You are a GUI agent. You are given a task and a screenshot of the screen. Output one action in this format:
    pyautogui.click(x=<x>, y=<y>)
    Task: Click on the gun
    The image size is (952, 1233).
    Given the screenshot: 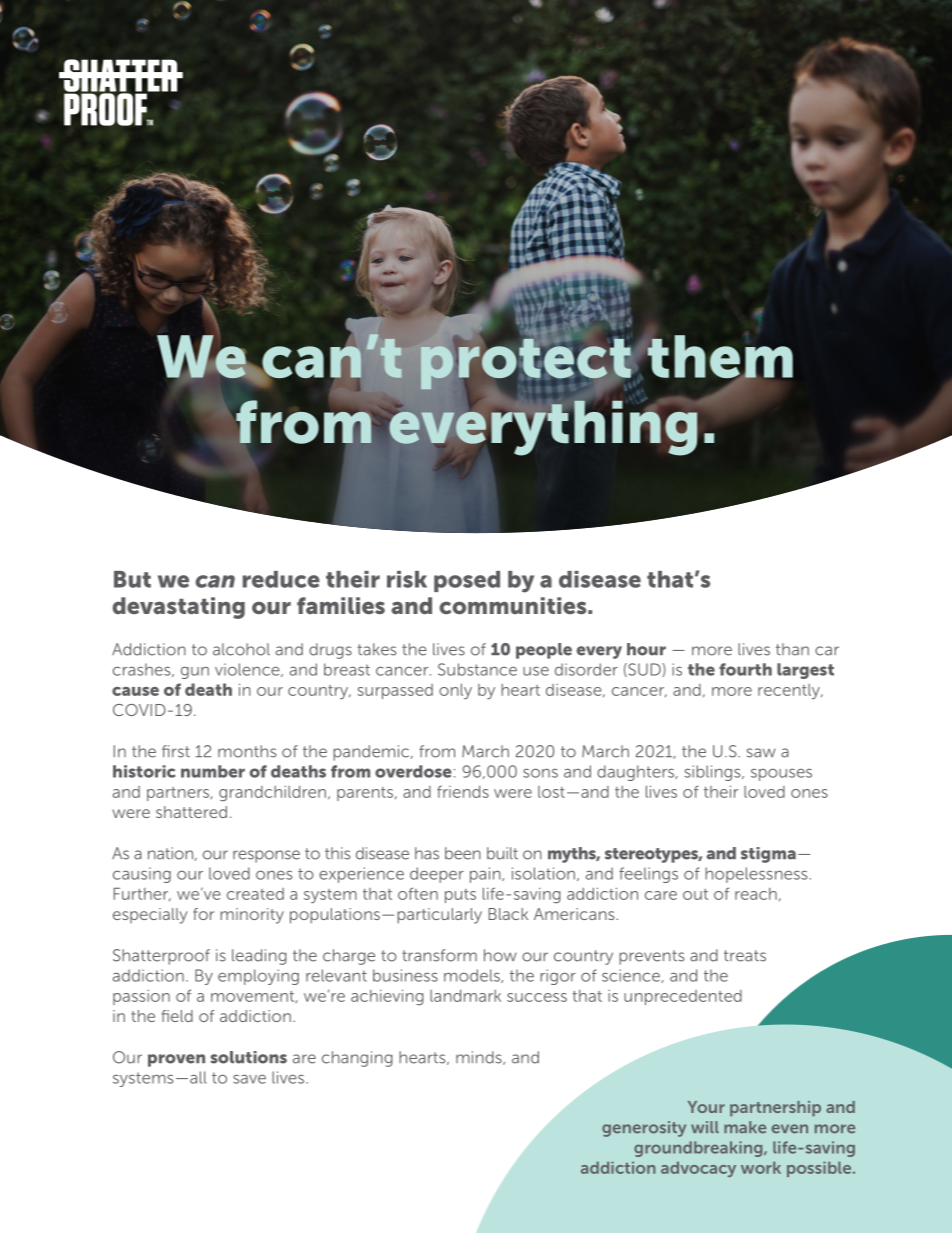 What is the action you would take?
    pyautogui.click(x=195, y=672)
